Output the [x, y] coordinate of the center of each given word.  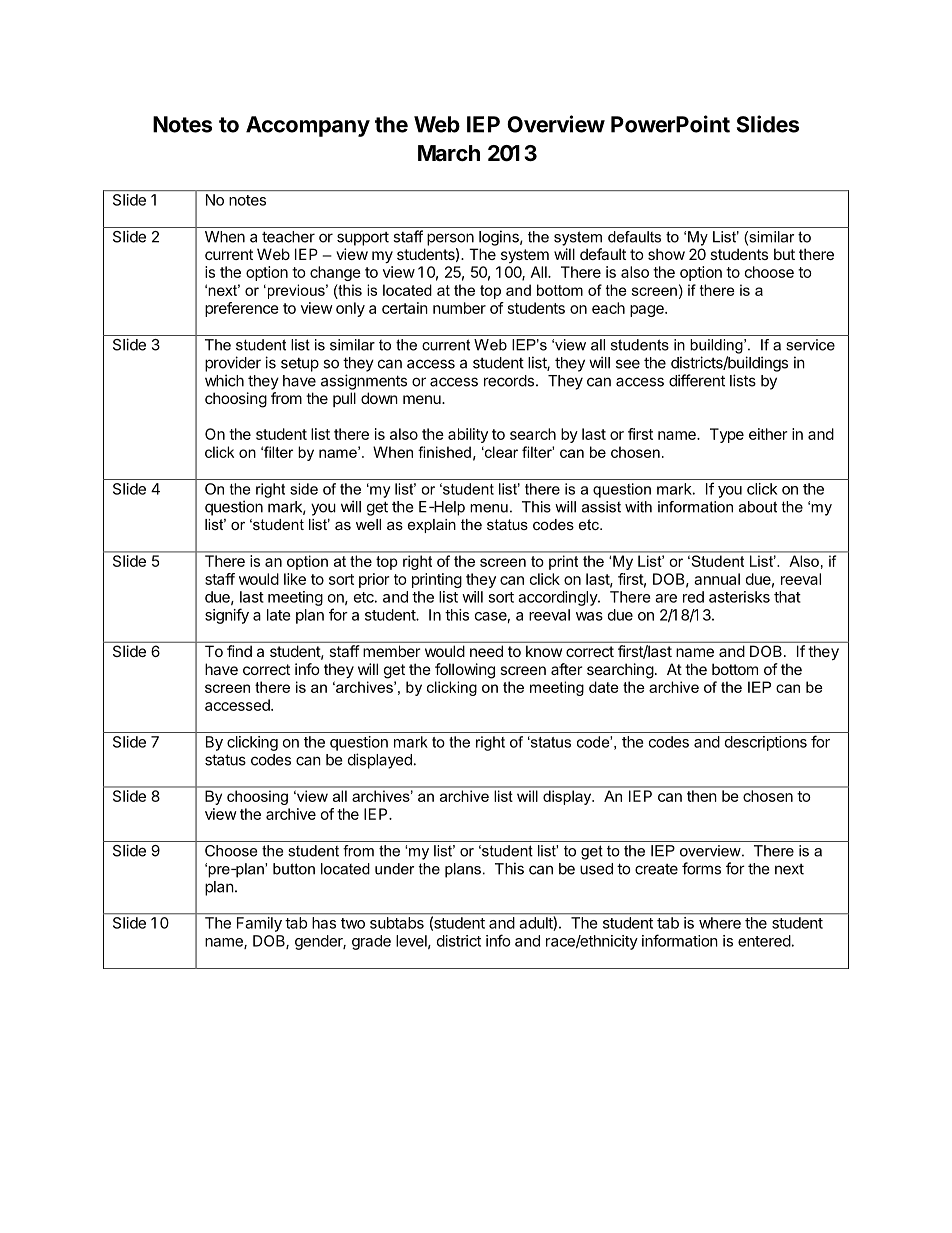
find [239, 651]
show [666, 254]
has [324, 923]
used [596, 869]
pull [344, 399]
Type [727, 435]
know [544, 651]
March [449, 153]
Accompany [308, 126]
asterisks [739, 597]
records [509, 381]
